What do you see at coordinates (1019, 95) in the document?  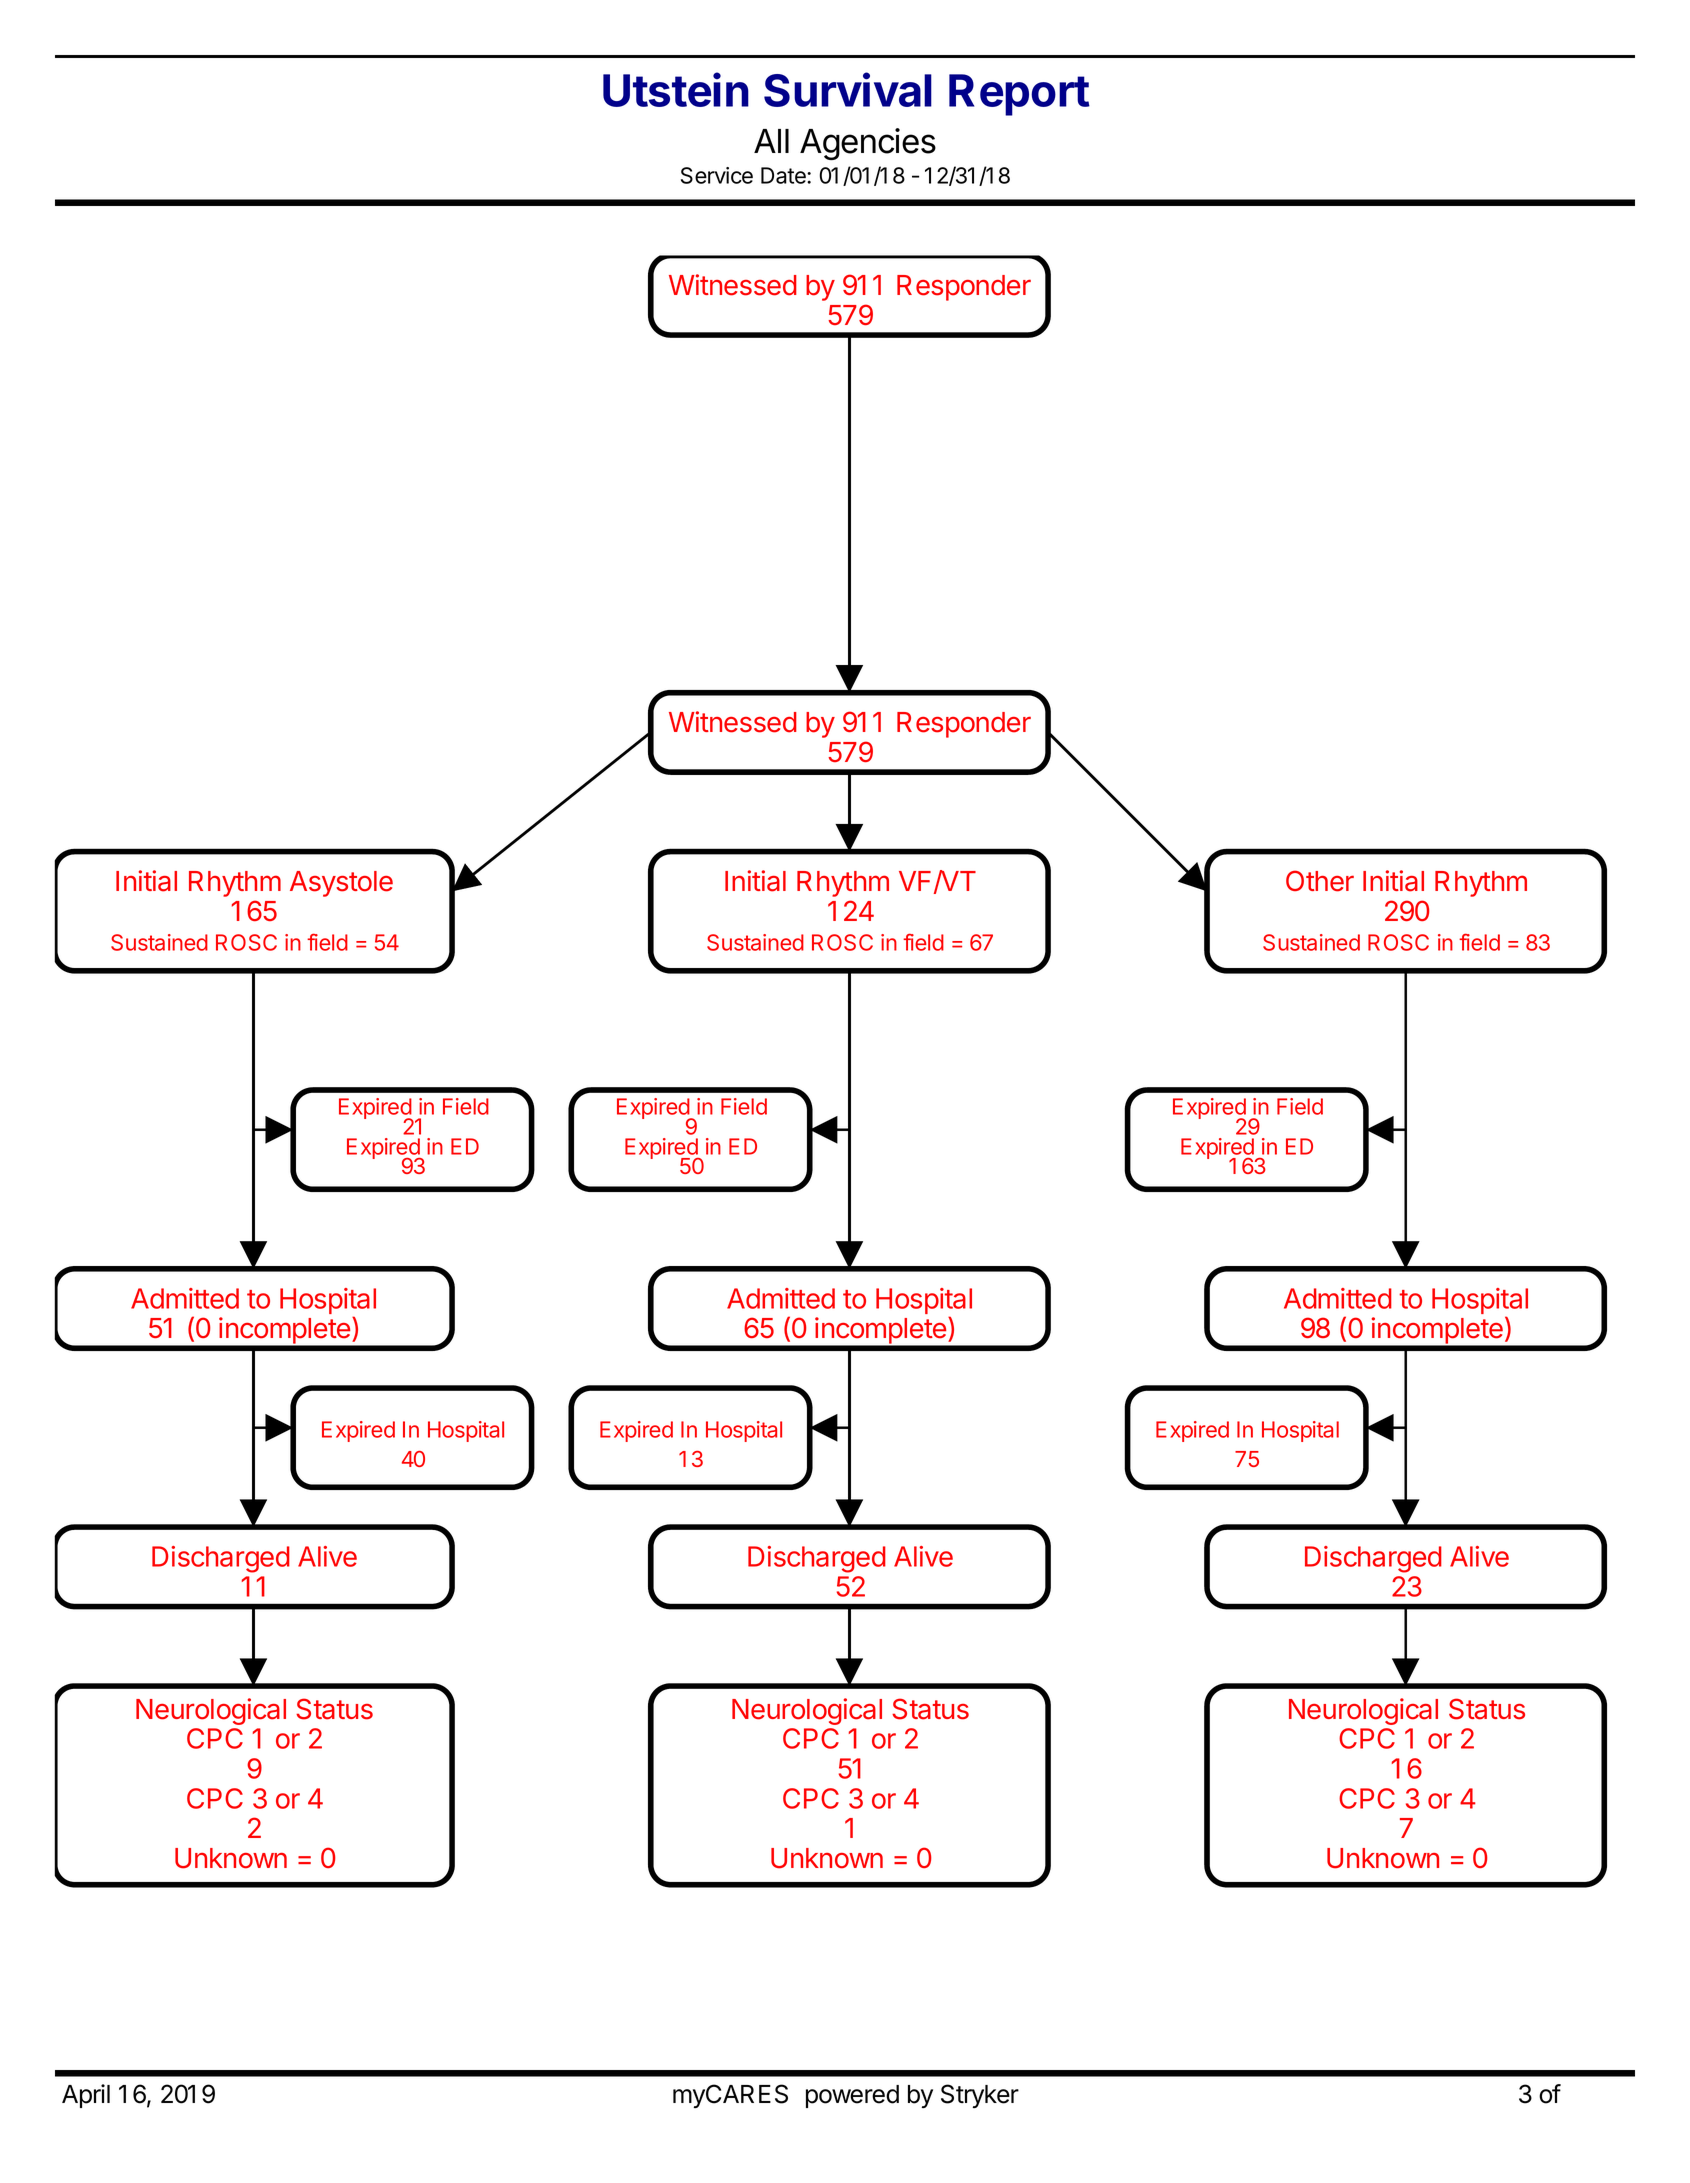 I see `Report` at bounding box center [1019, 95].
